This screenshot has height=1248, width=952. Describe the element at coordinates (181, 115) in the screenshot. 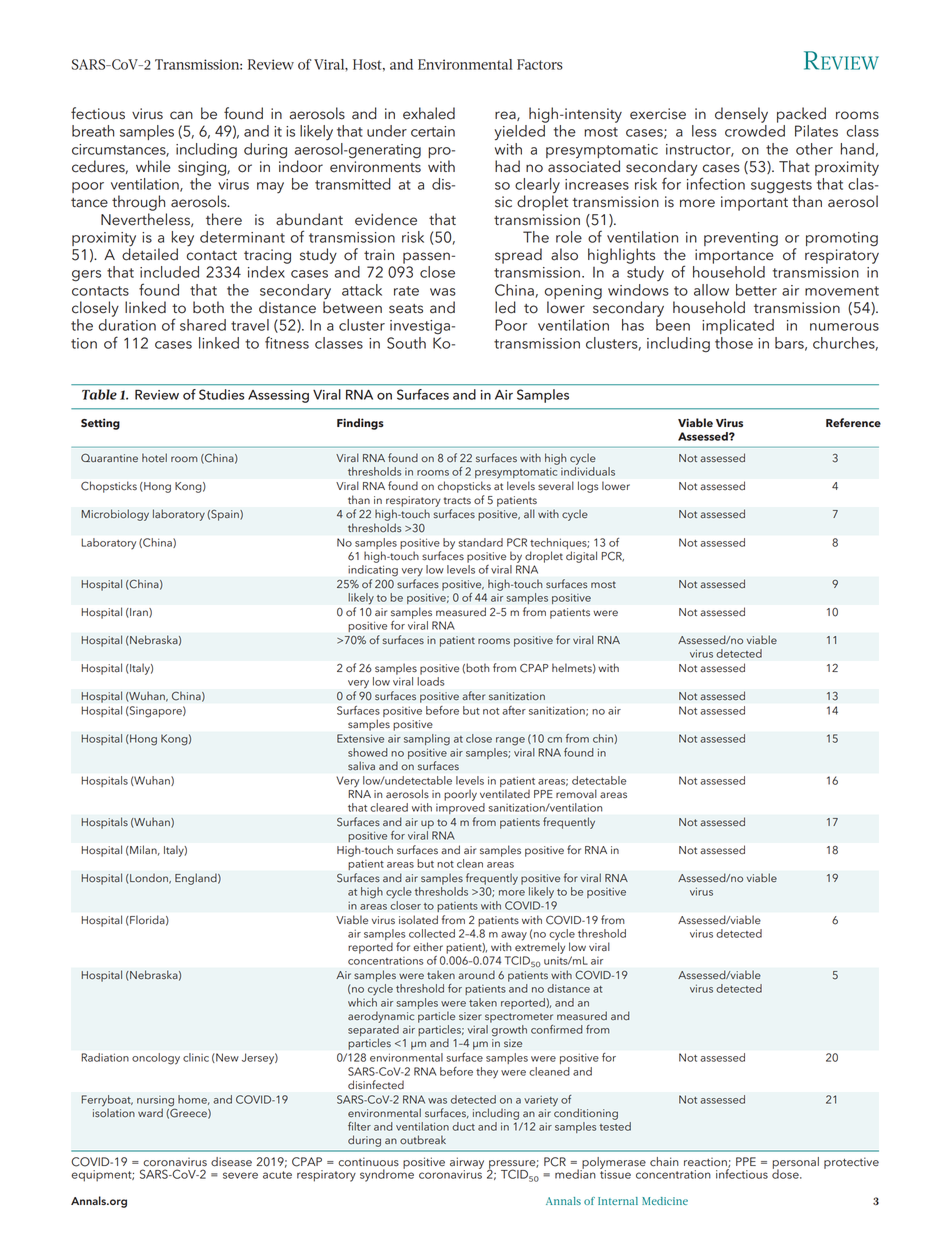

I see `can` at that location.
